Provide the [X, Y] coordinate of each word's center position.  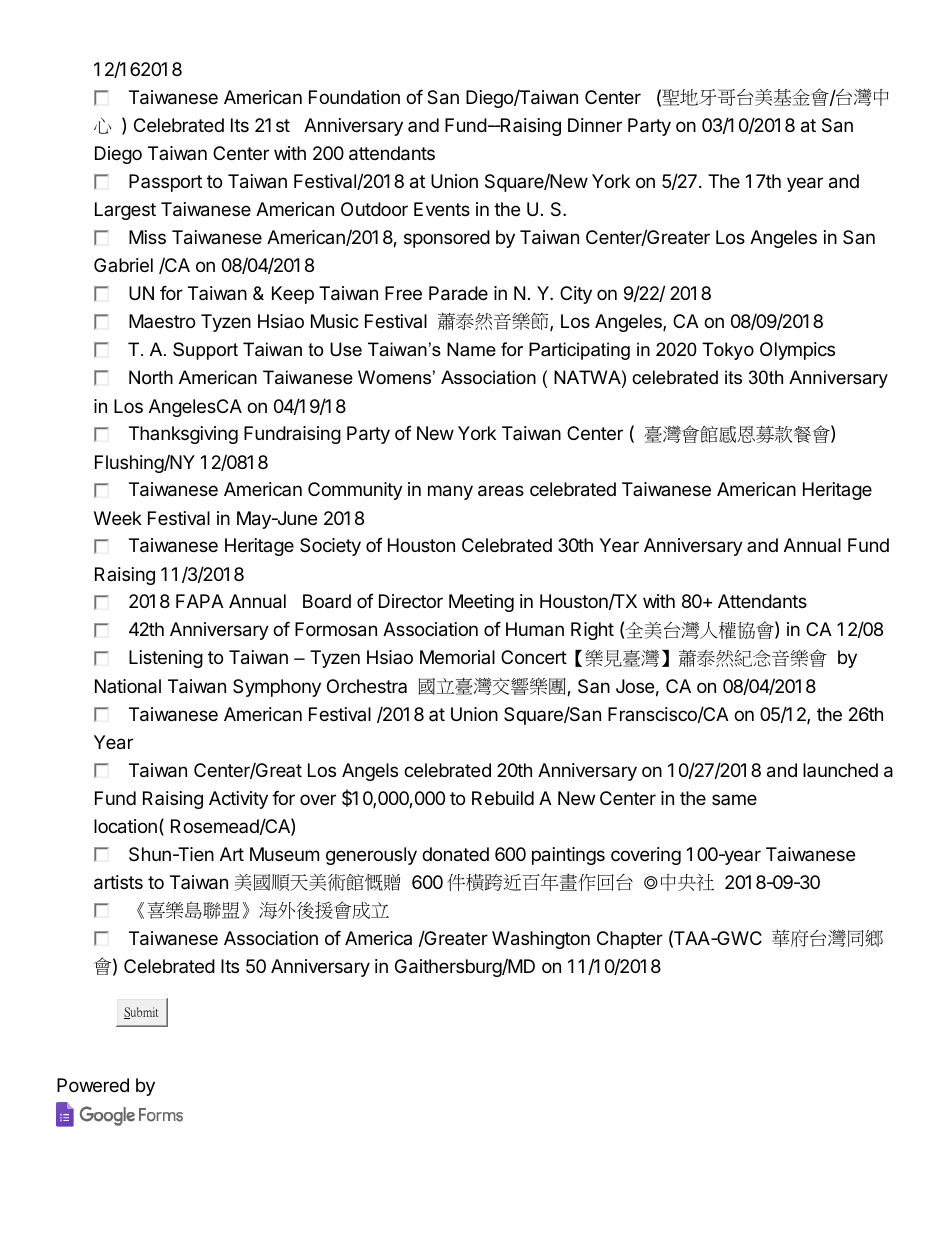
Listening [166, 659]
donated [455, 854]
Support [205, 351]
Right [592, 631]
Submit [141, 1013]
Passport [165, 183]
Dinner [595, 125]
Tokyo [728, 351]
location [125, 826]
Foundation [354, 97]
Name [471, 349]
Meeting [481, 603]
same [734, 799]
